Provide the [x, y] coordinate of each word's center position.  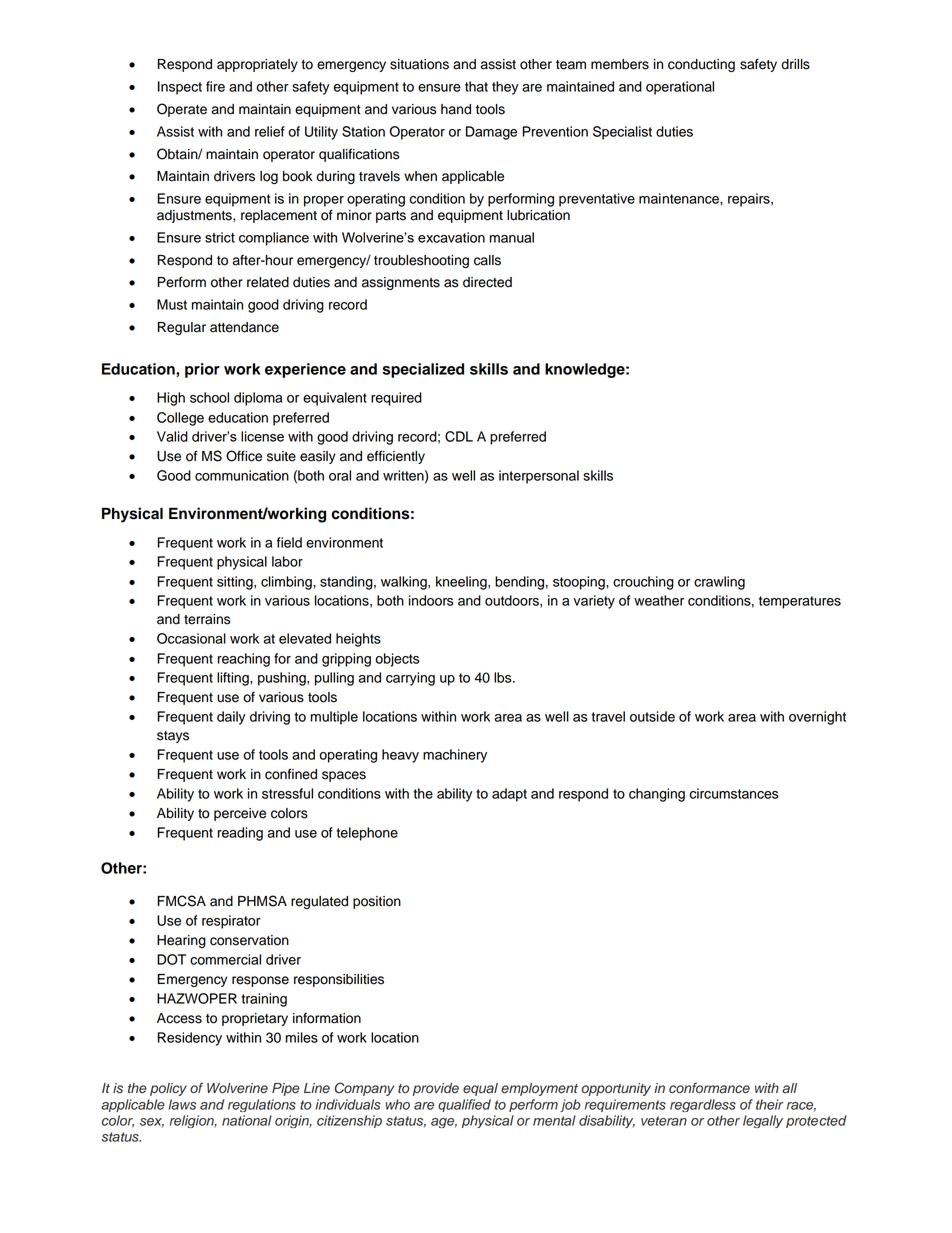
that [476, 86]
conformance [709, 1088]
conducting [701, 65]
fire [215, 86]
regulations [262, 1105]
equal [480, 1089]
